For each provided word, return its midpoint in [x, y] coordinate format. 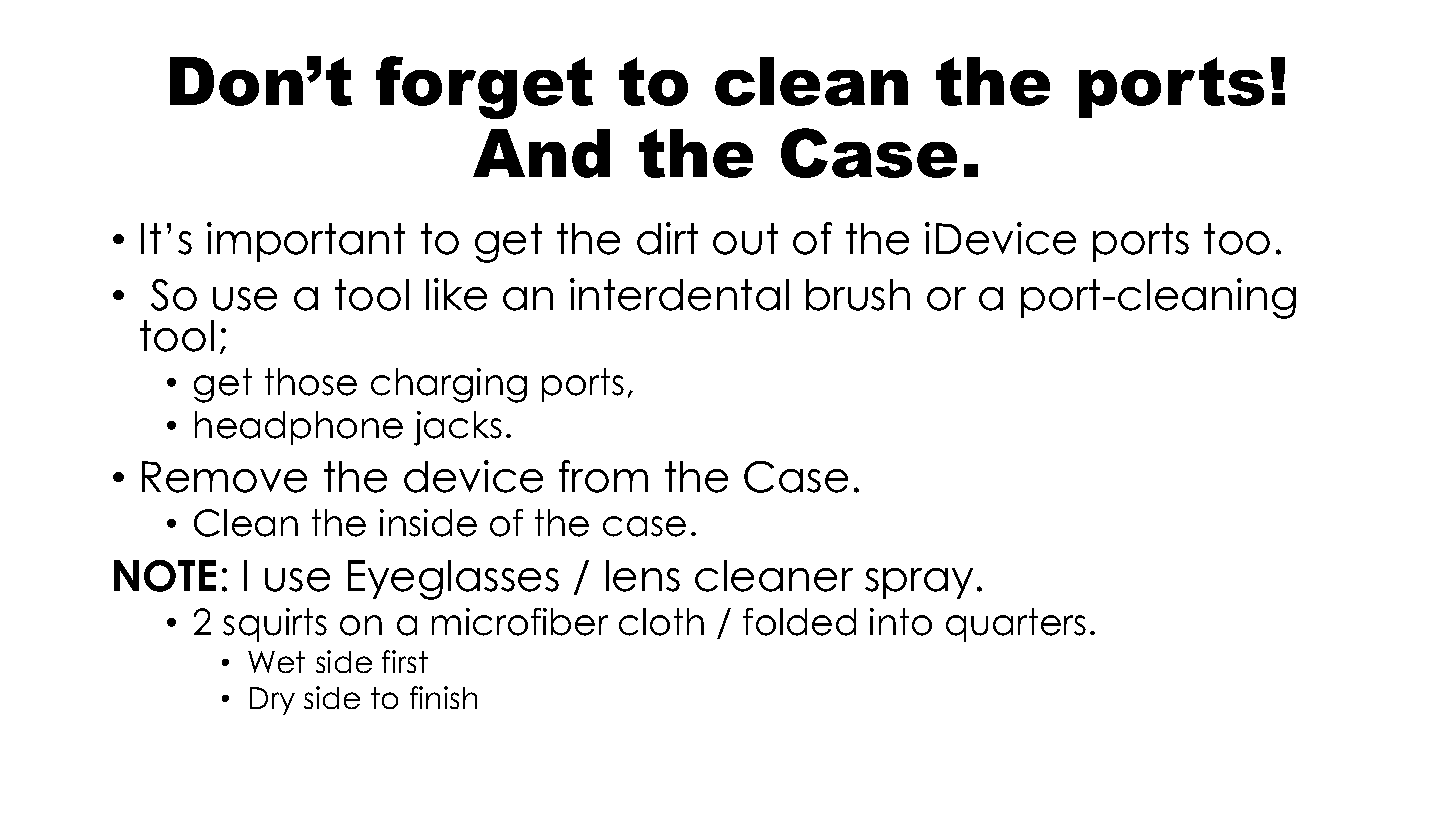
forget [484, 87]
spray [919, 583]
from [603, 476]
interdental [679, 294]
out [745, 239]
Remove [224, 477]
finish [443, 697]
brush [858, 295]
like [456, 294]
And [541, 153]
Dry [272, 701]
